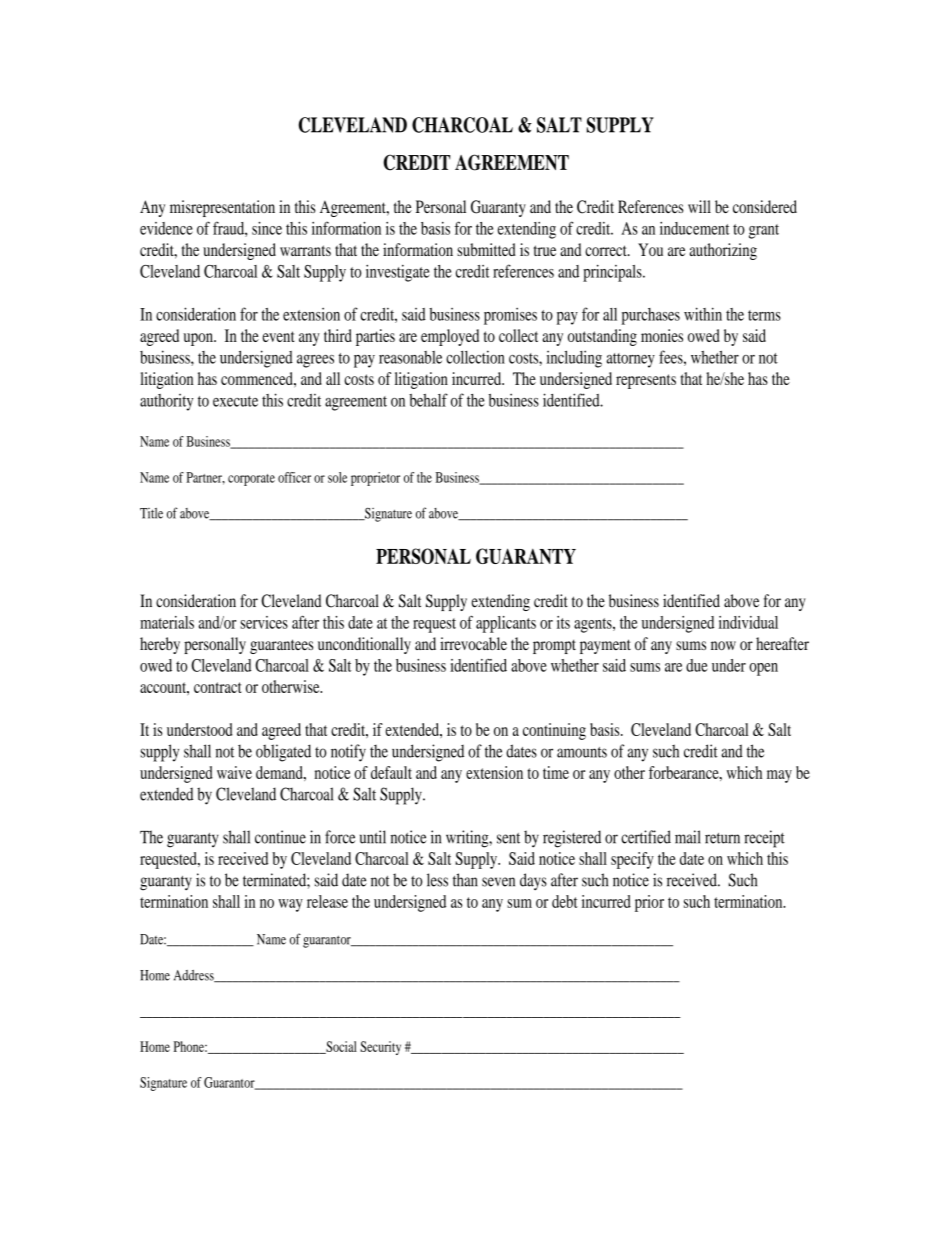 The width and height of the screenshot is (952, 1233). What do you see at coordinates (473, 643) in the screenshot?
I see `irrevocable` at bounding box center [473, 643].
